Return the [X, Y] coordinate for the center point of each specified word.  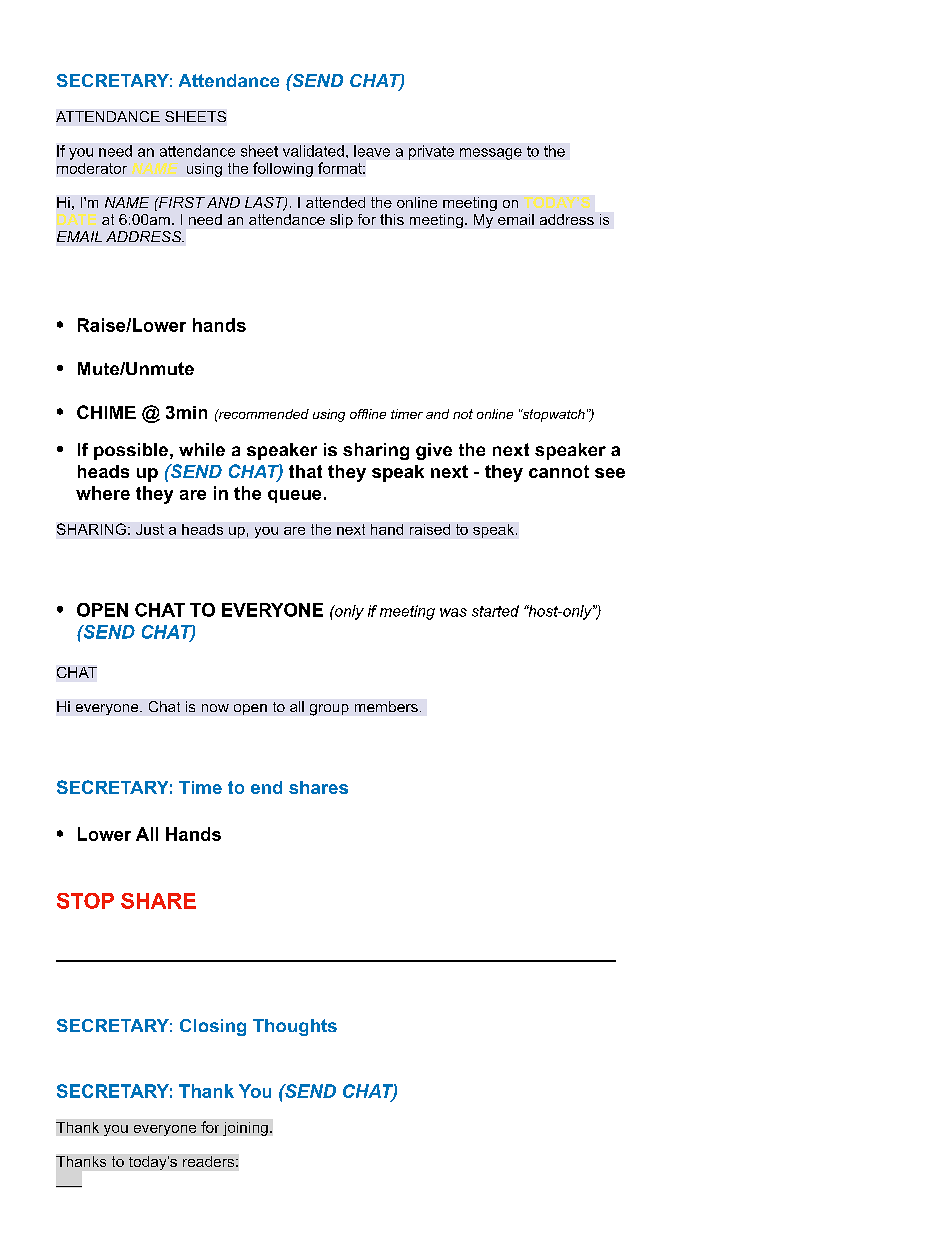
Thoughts [295, 1027]
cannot [559, 471]
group [329, 710]
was [453, 612]
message [491, 154]
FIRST [181, 202]
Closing [213, 1027]
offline [368, 414]
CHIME [106, 412]
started [495, 611]
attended [335, 202]
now [215, 708]
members [386, 706]
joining [245, 1129]
